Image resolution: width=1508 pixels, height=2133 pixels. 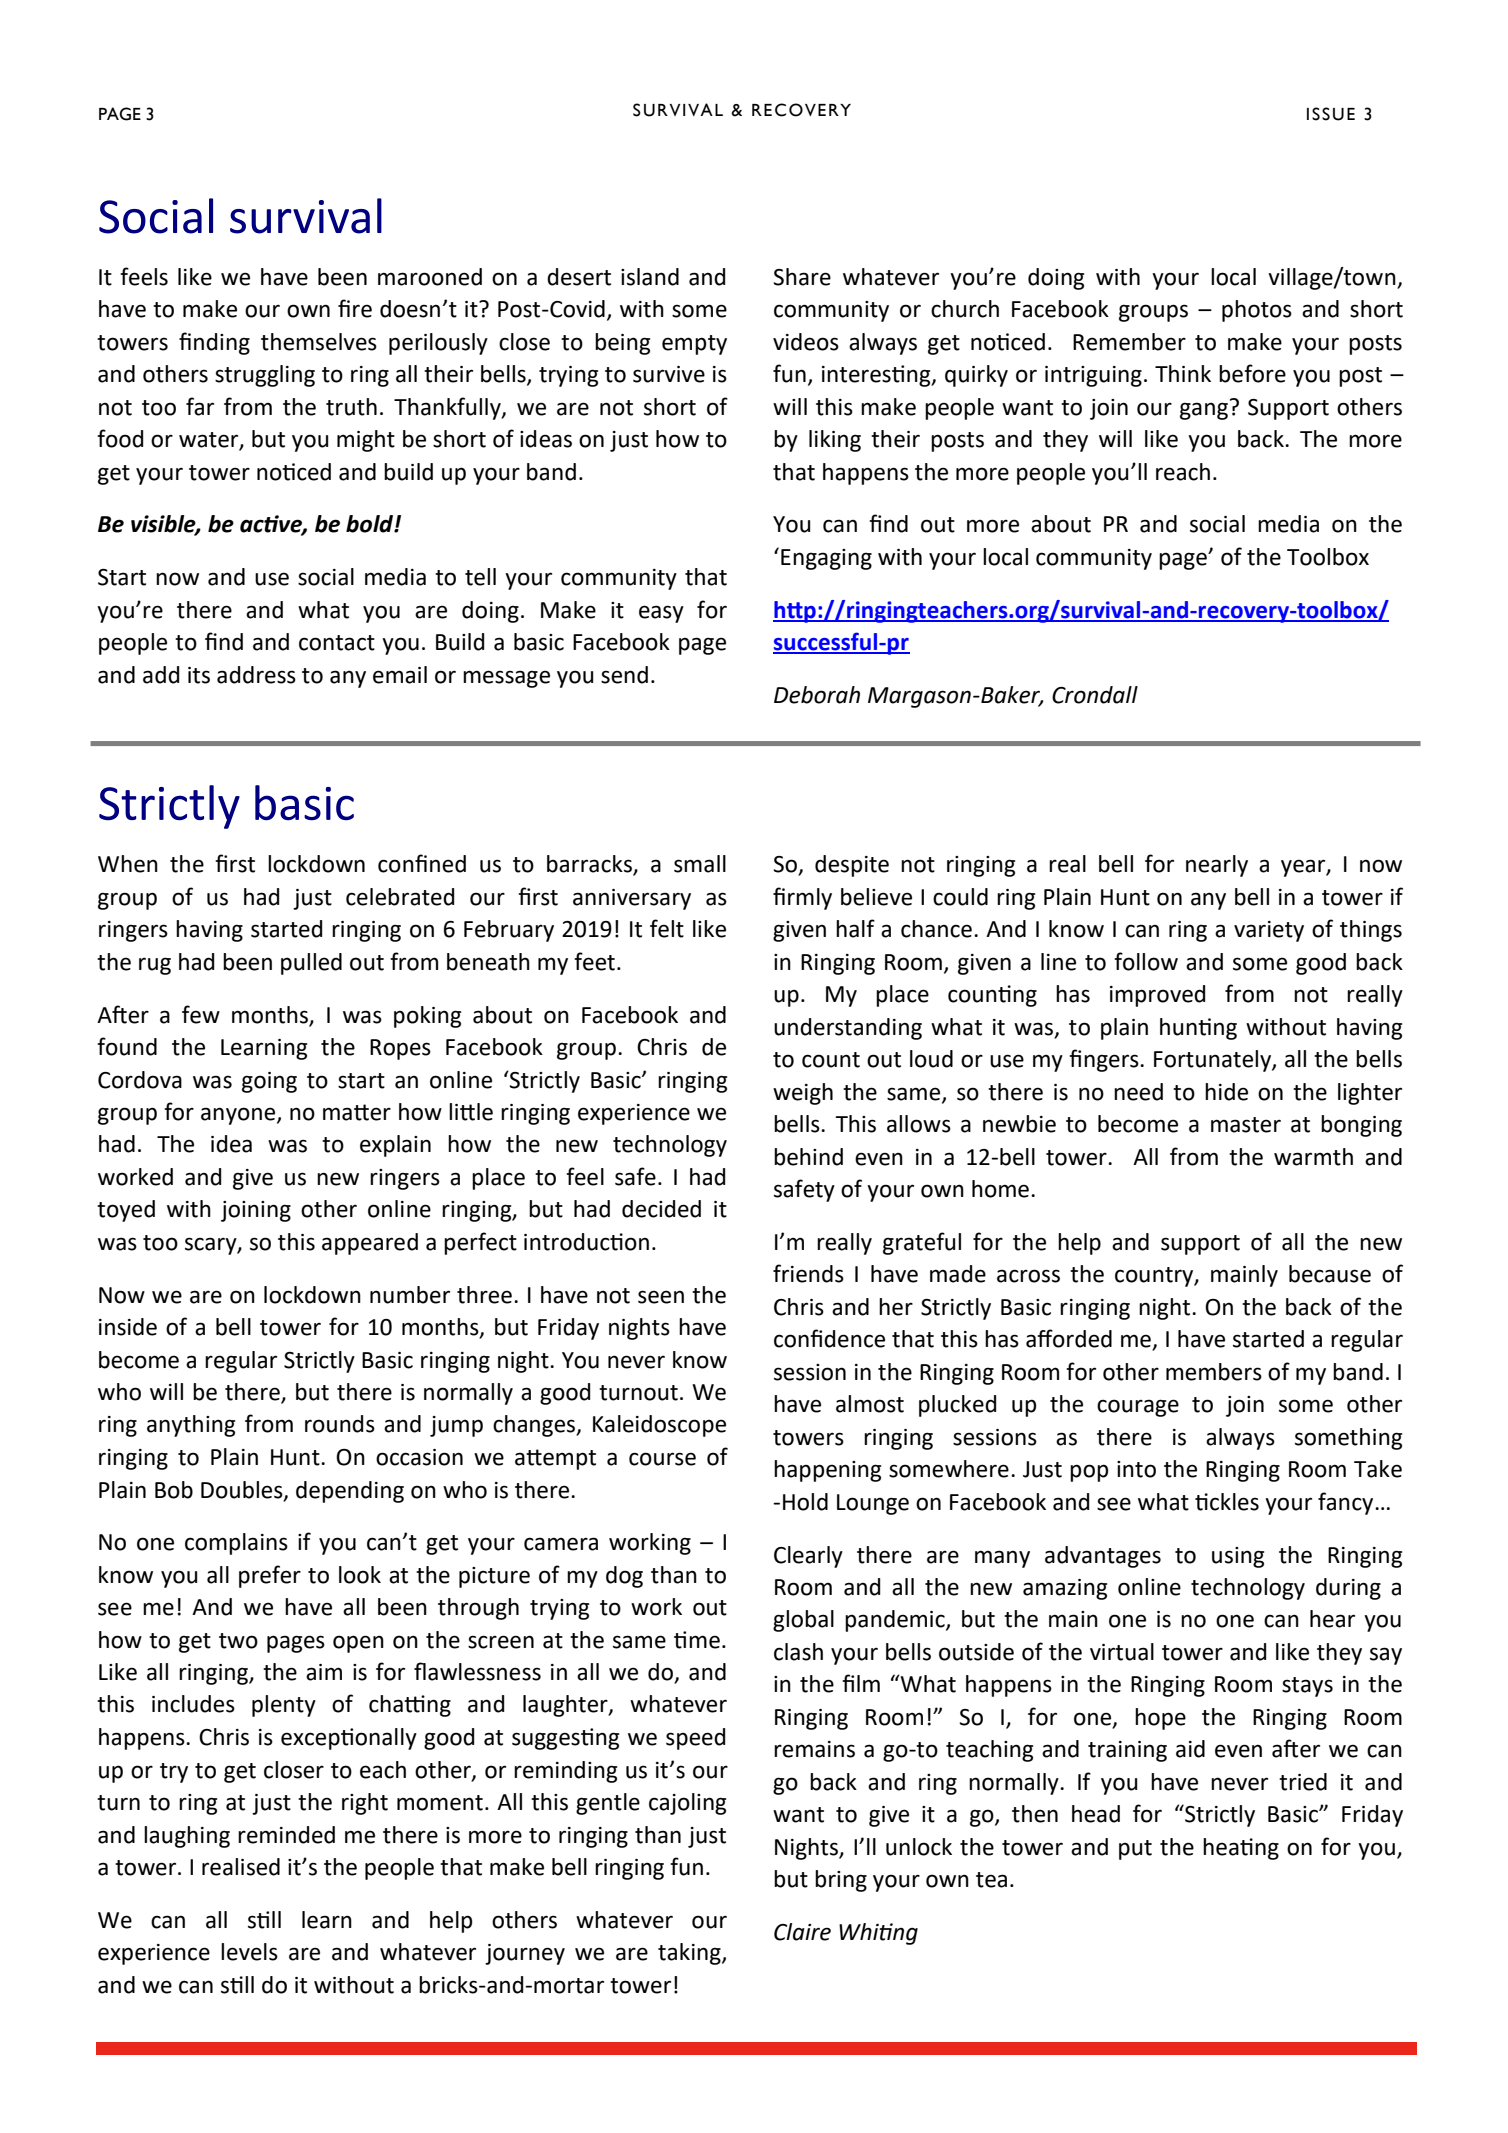 What do you see at coordinates (1226, 1092) in the screenshot?
I see `hide` at bounding box center [1226, 1092].
